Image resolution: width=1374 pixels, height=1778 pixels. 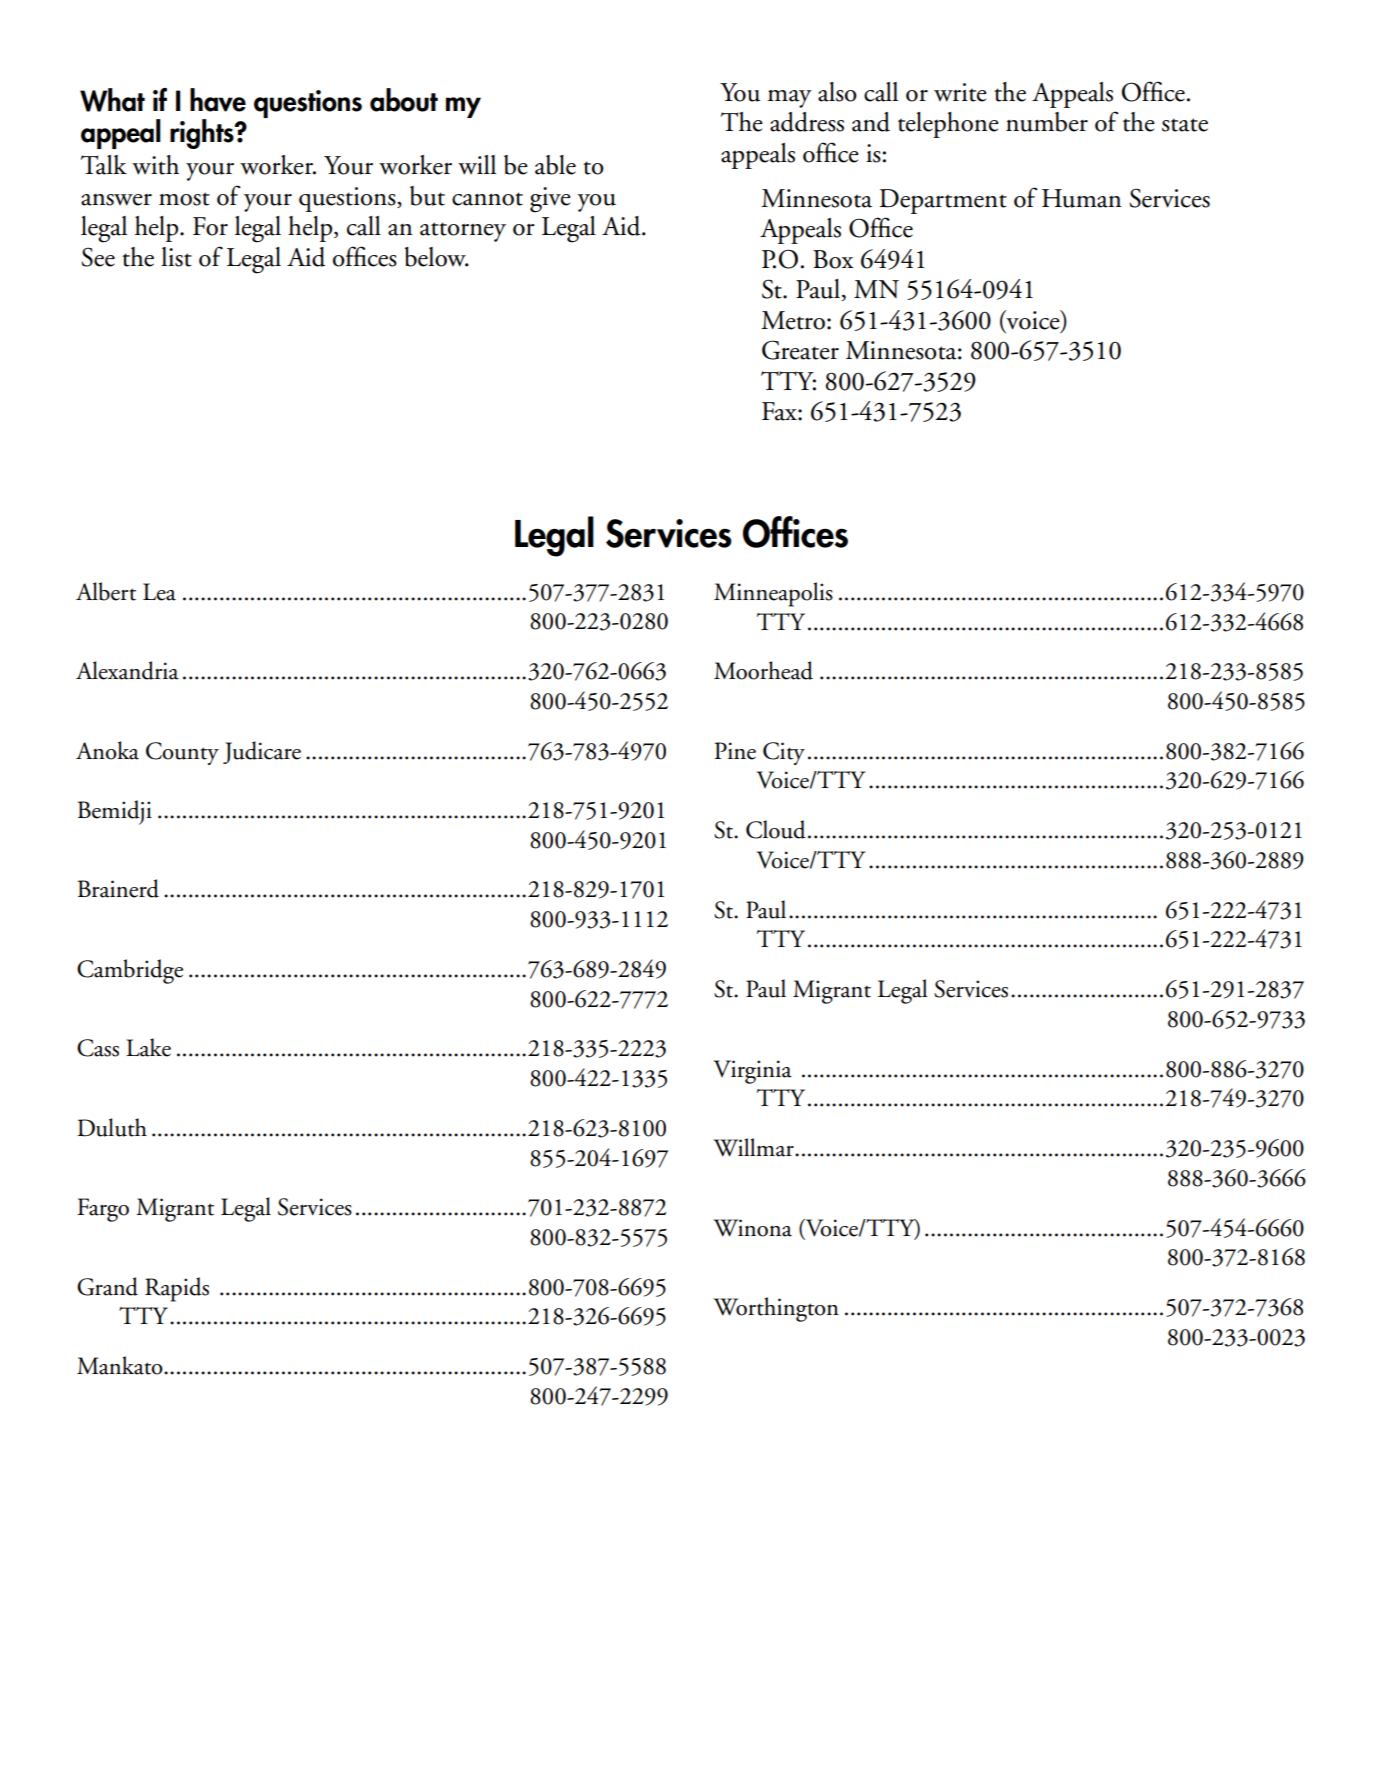 I want to click on number, so click(x=1047, y=122).
